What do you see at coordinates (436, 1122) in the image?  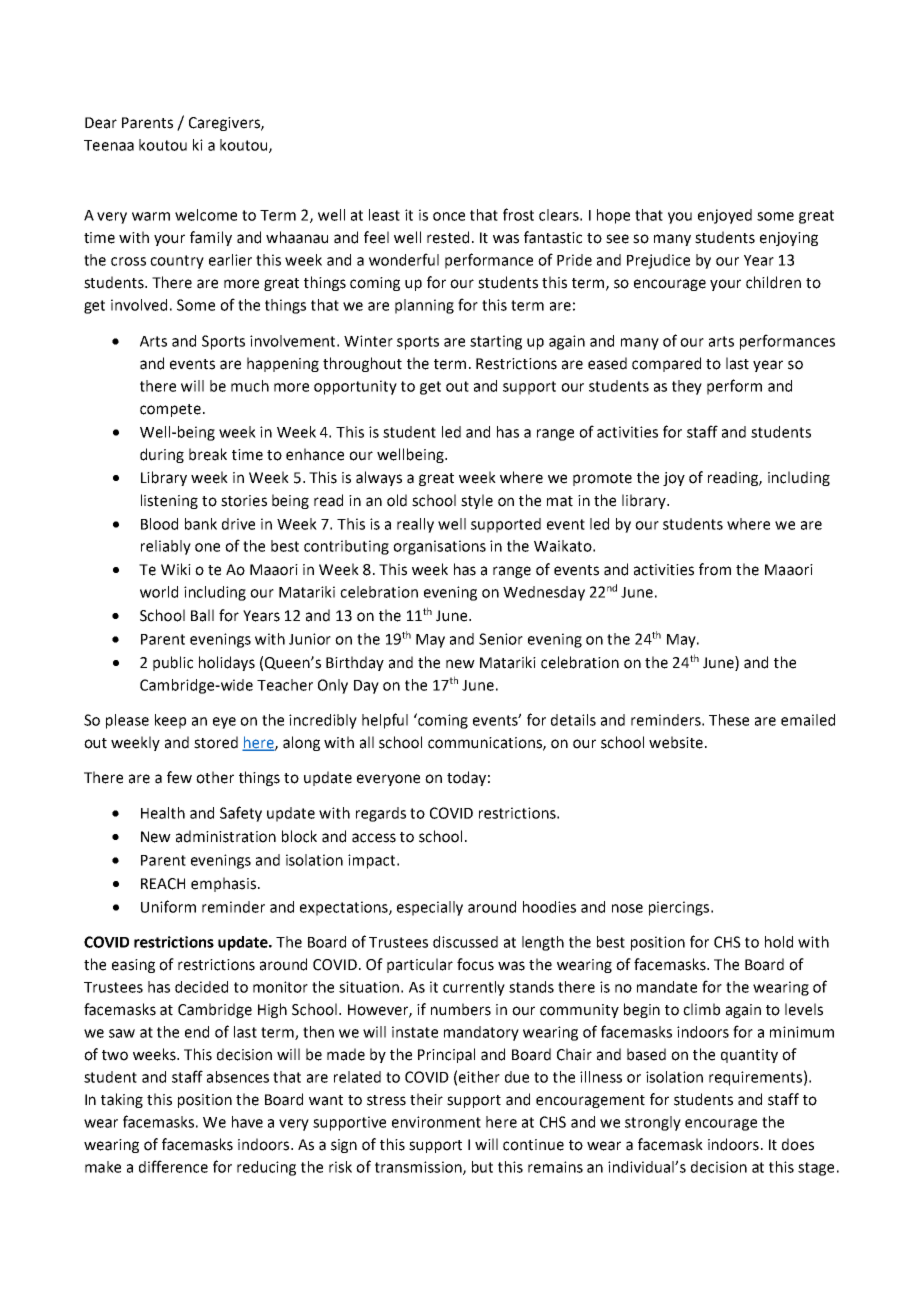 I see `environment` at bounding box center [436, 1122].
